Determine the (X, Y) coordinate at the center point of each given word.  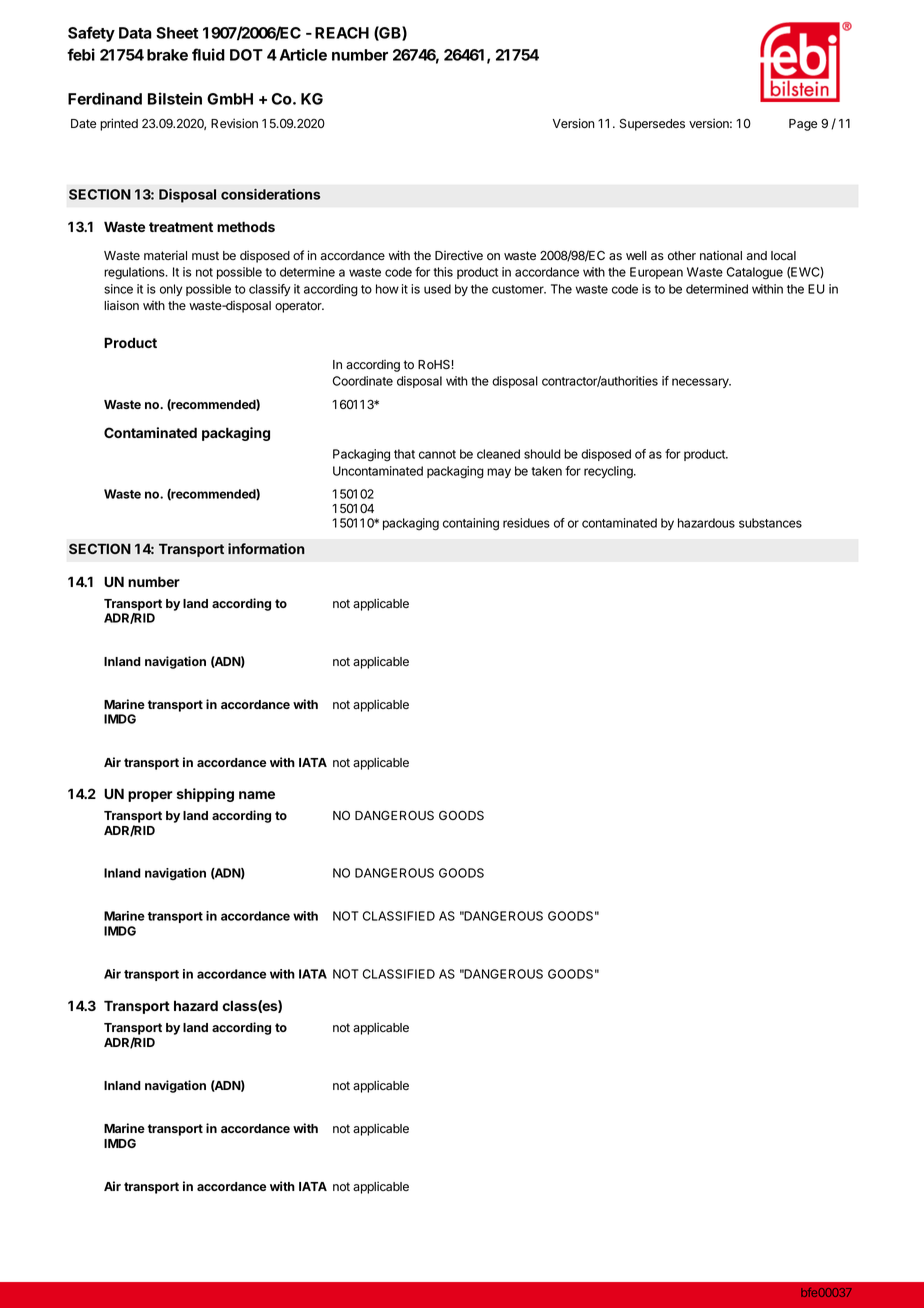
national (721, 255)
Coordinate (363, 381)
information (266, 548)
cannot (437, 454)
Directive (459, 255)
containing (471, 524)
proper (150, 796)
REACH (342, 33)
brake (167, 55)
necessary (701, 383)
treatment (181, 227)
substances (770, 523)
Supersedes (652, 125)
